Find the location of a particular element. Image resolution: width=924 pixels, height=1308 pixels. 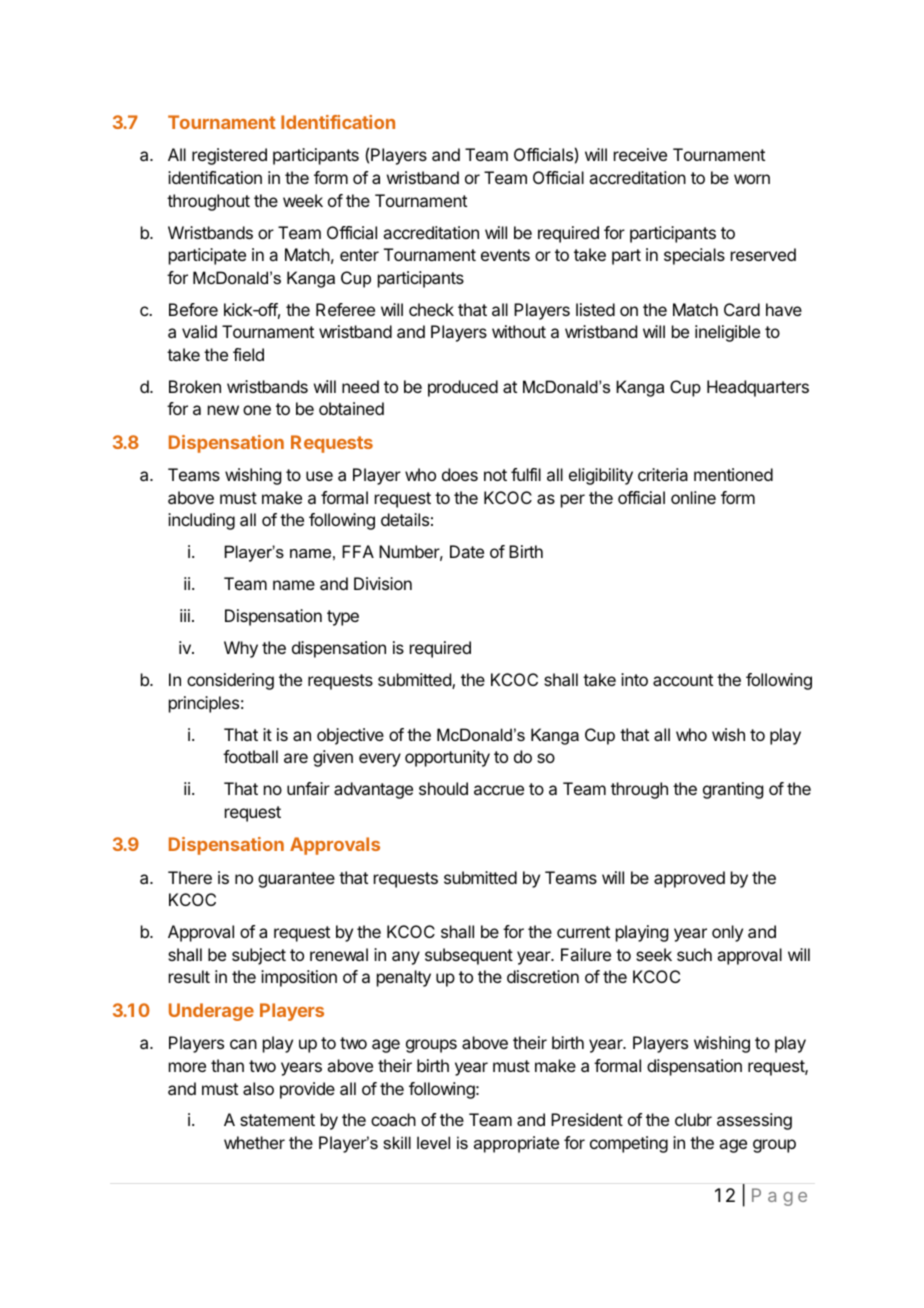

events is located at coordinates (505, 255).
